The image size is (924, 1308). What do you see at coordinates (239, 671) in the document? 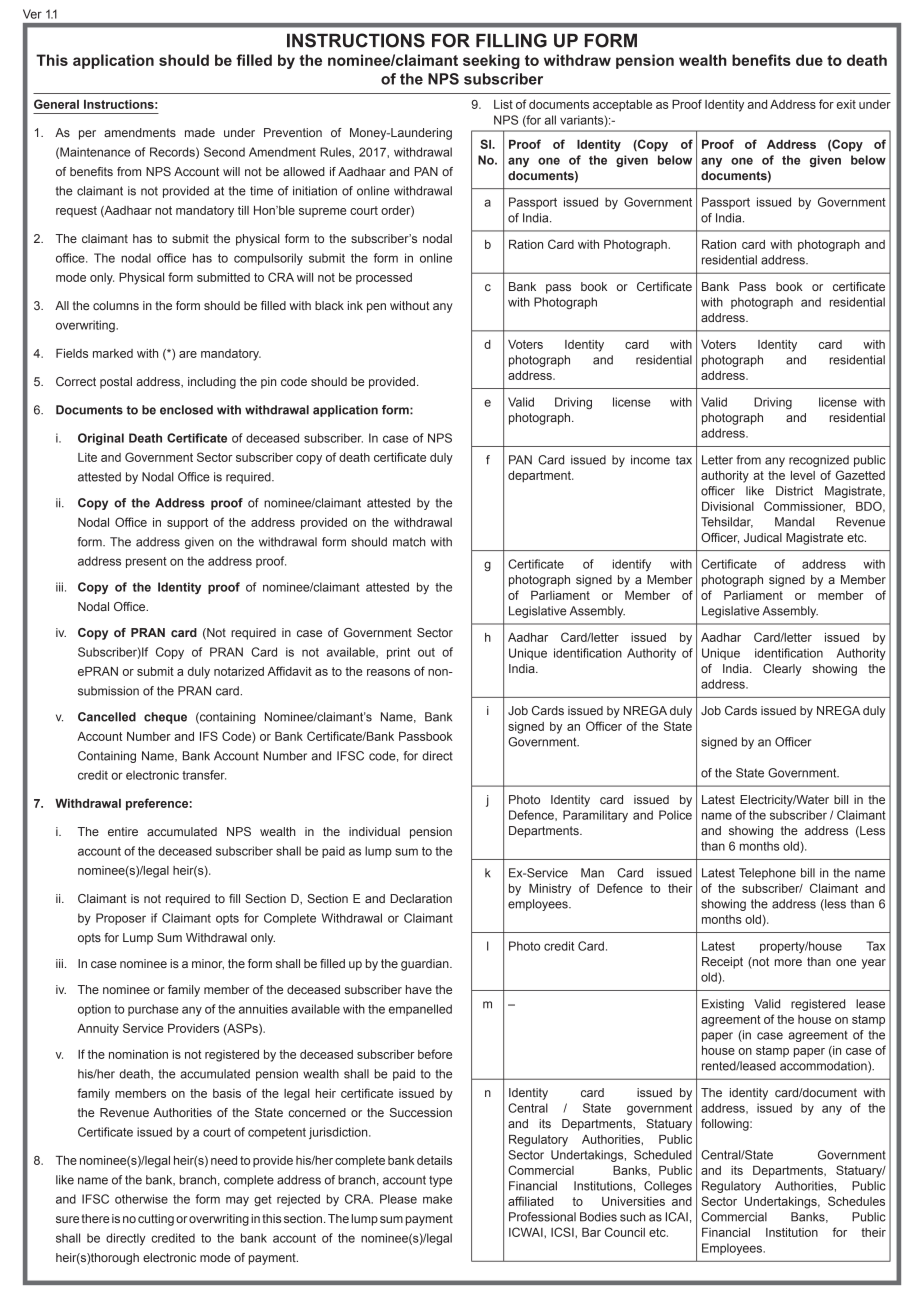
I see `notarized` at bounding box center [239, 671].
